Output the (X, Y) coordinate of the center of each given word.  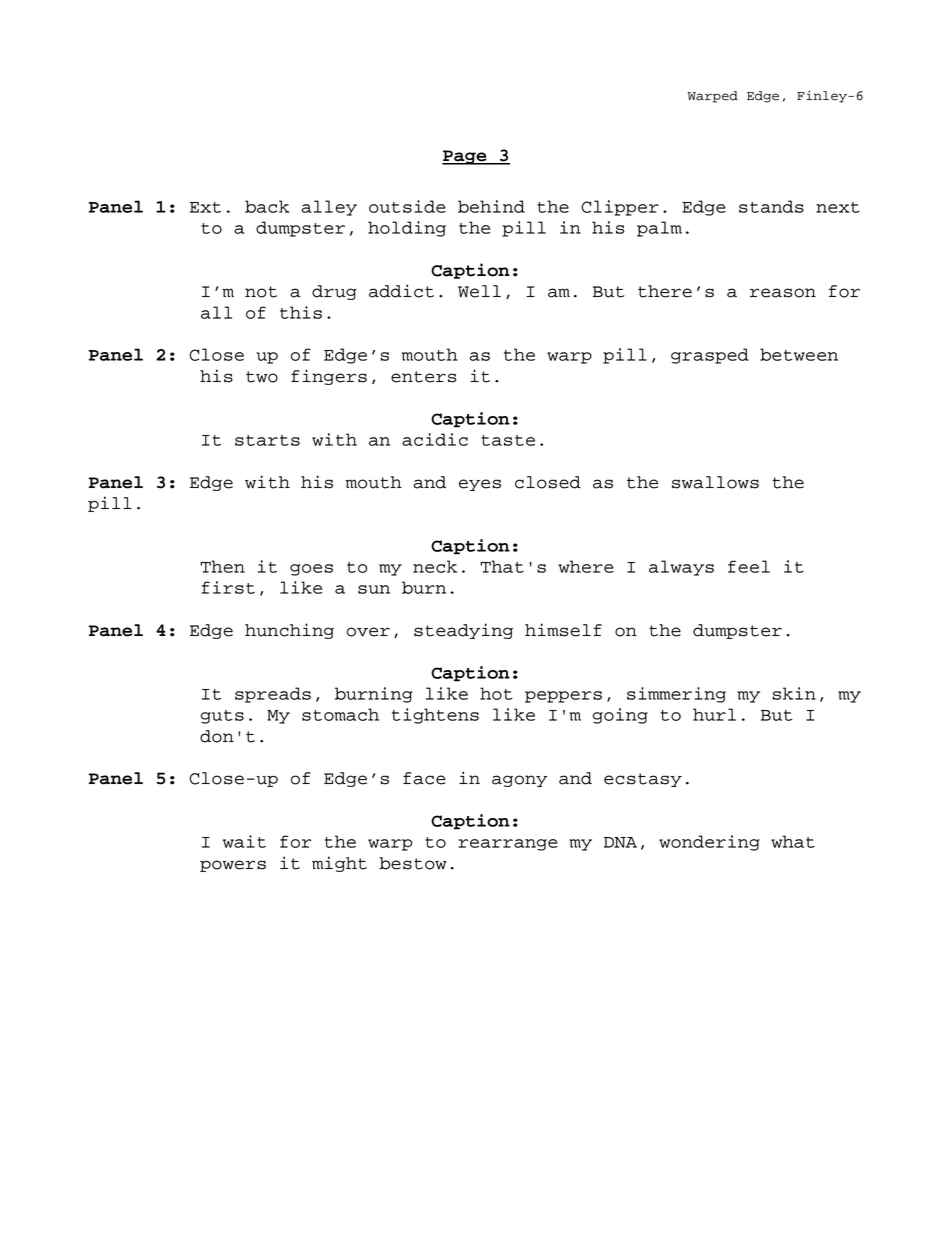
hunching (289, 631)
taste (508, 440)
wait (244, 841)
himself (563, 630)
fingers (329, 377)
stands (771, 206)
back (267, 206)
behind (491, 206)
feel (749, 566)
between (799, 354)
